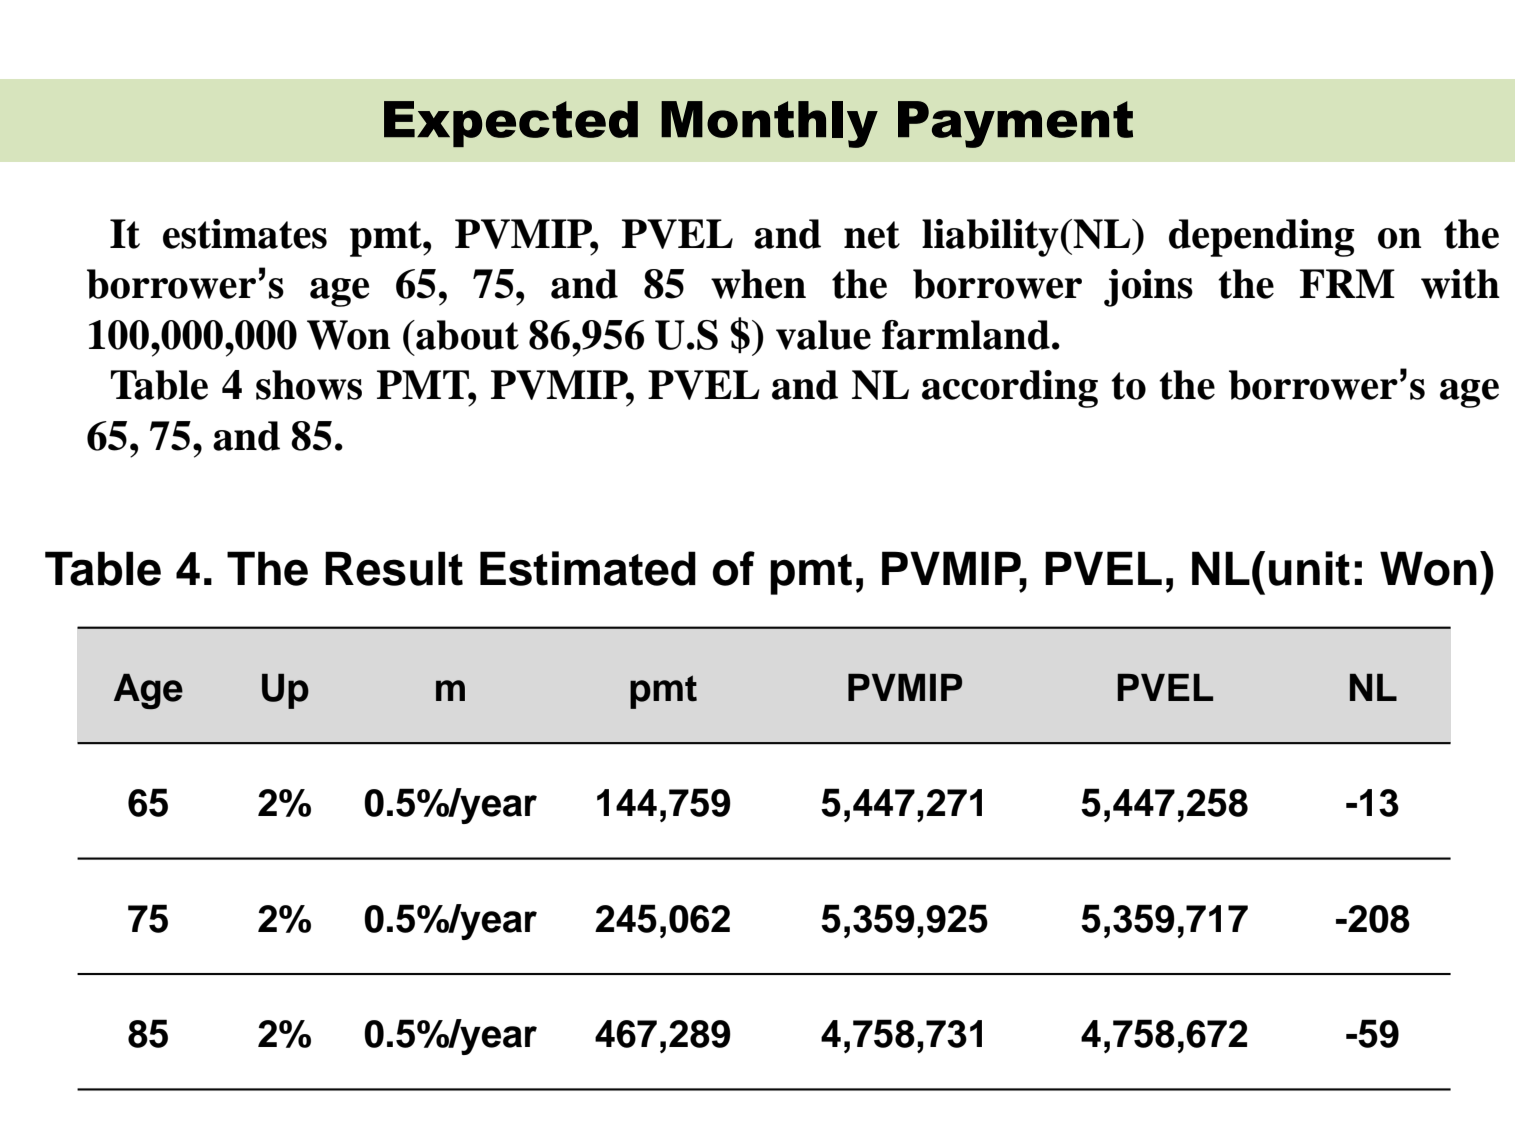 The image size is (1515, 1136). What do you see at coordinates (511, 124) in the screenshot?
I see `Expected` at bounding box center [511, 124].
